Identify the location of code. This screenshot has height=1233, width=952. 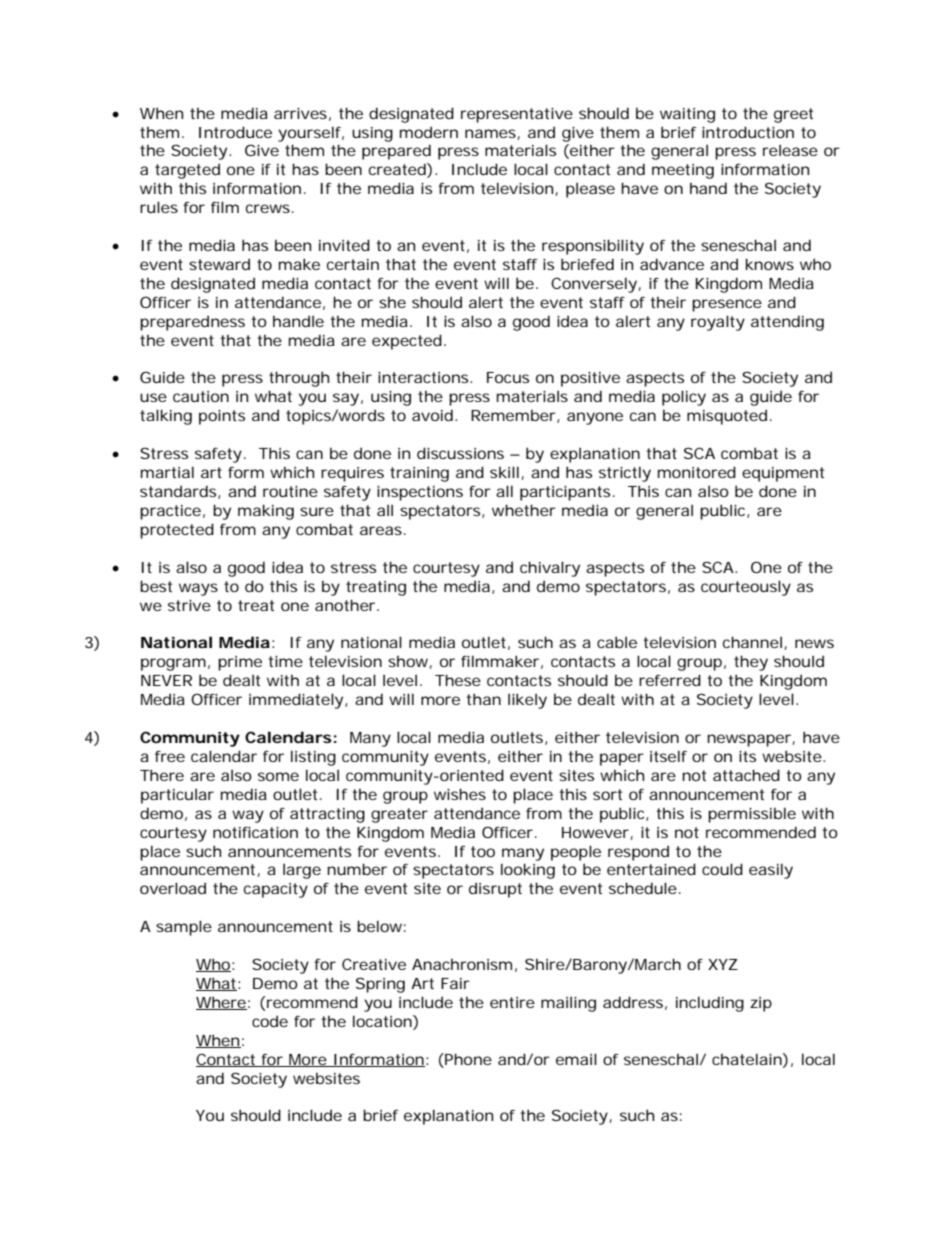
(270, 1021).
